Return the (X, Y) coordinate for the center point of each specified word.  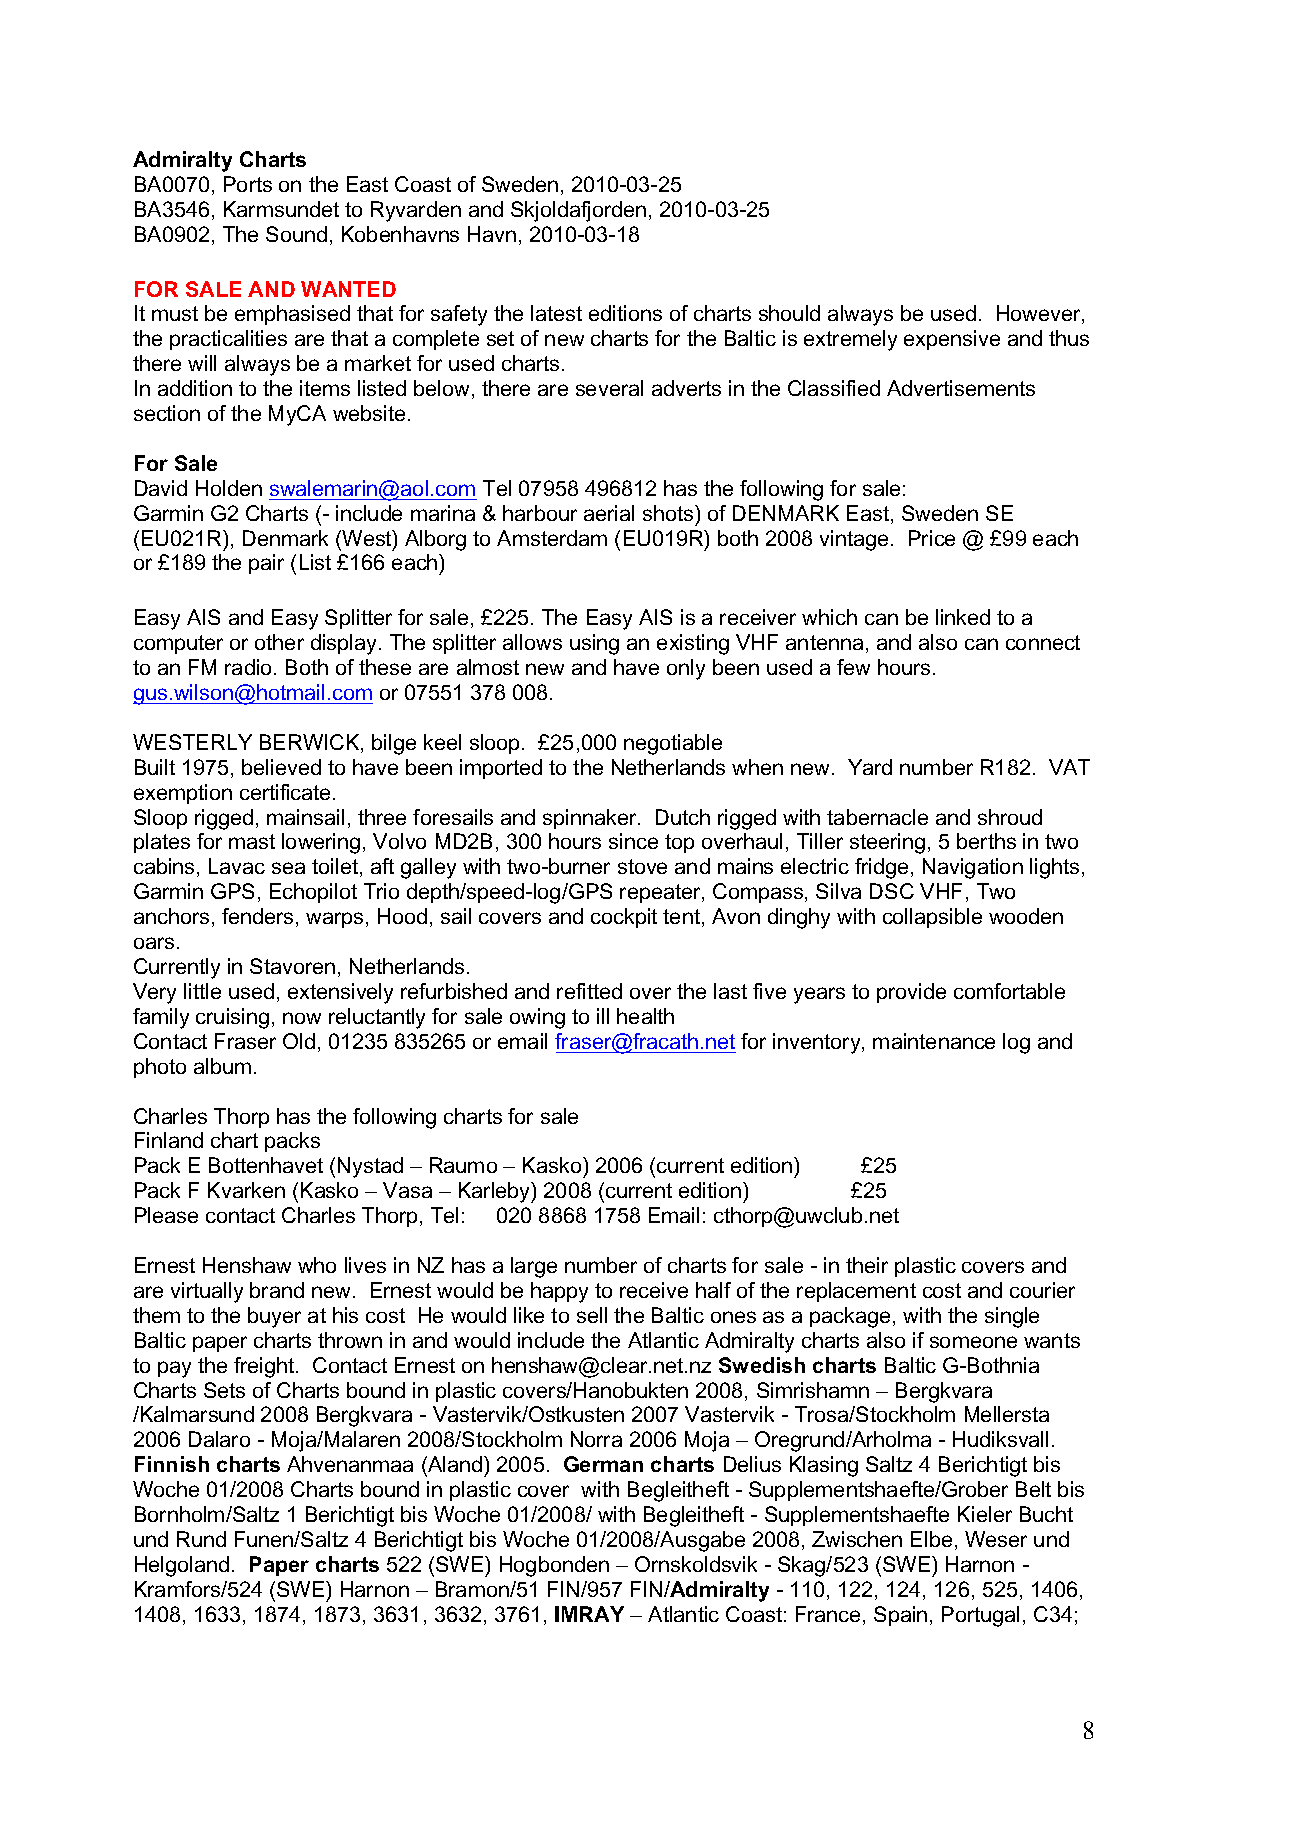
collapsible (932, 918)
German (603, 1464)
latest (556, 313)
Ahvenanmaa (350, 1464)
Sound (296, 234)
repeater (661, 893)
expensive (952, 340)
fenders (257, 916)
